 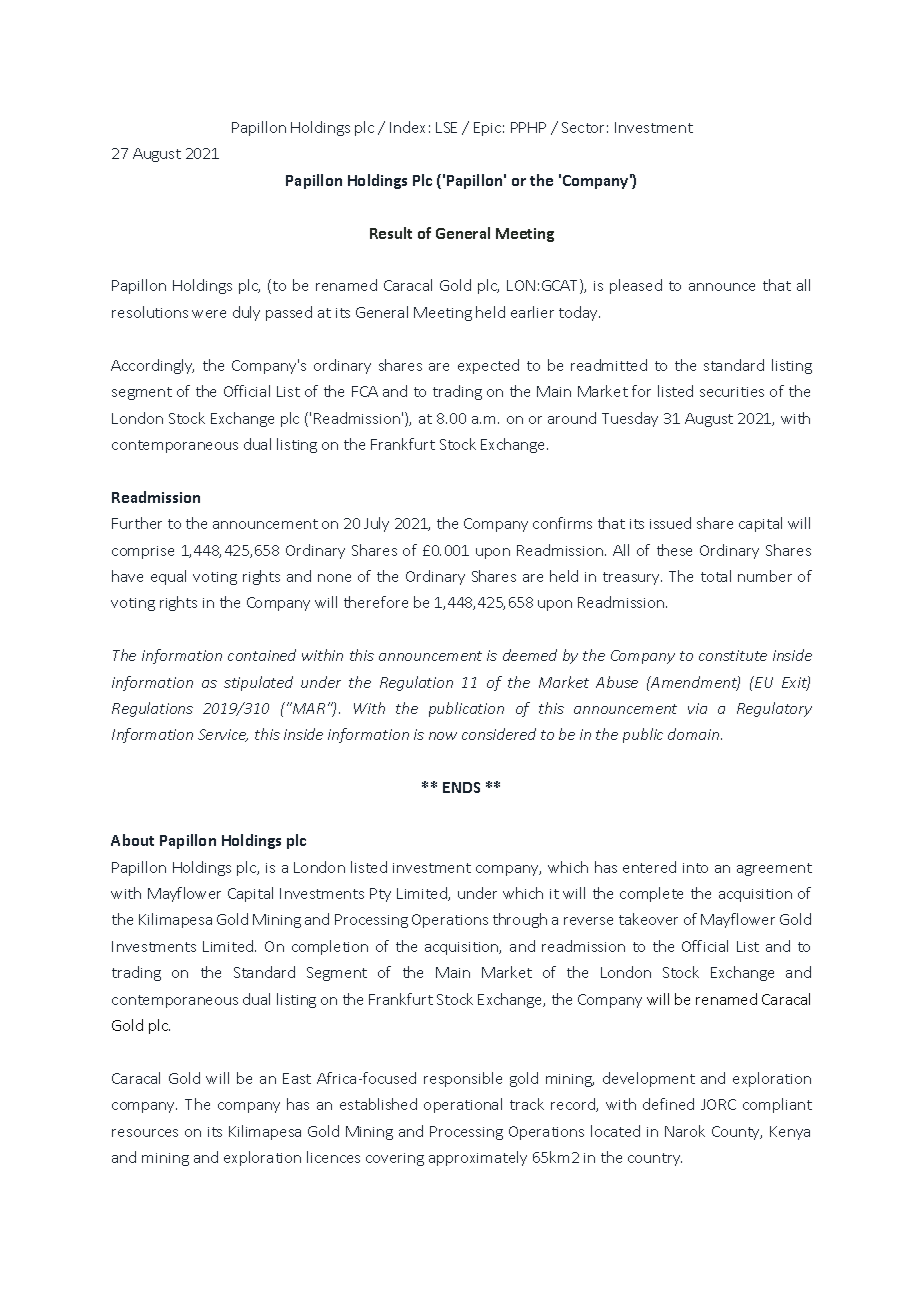 I want to click on pleased, so click(x=636, y=286).
